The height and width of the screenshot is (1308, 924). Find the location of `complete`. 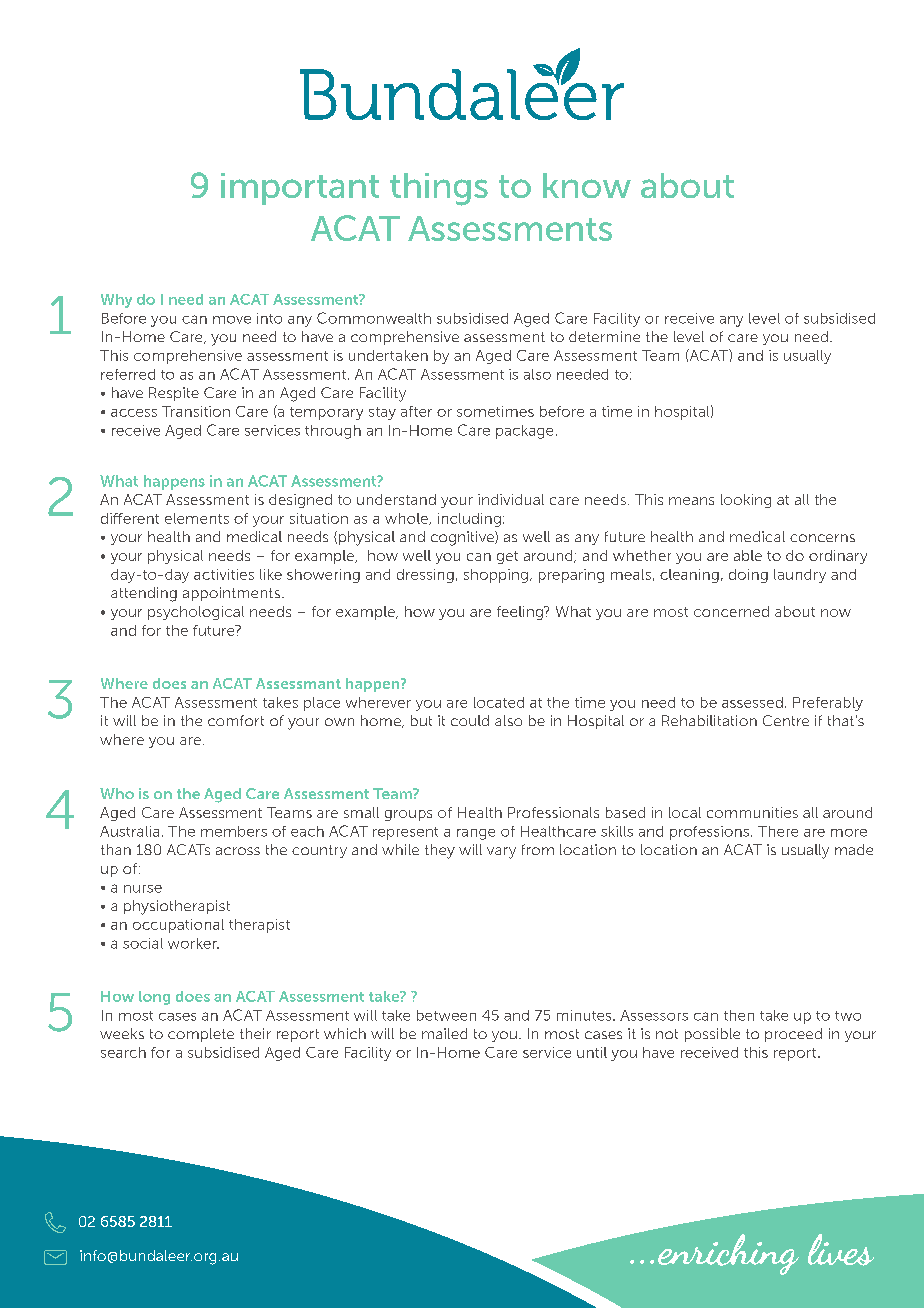

complete is located at coordinates (201, 1035).
